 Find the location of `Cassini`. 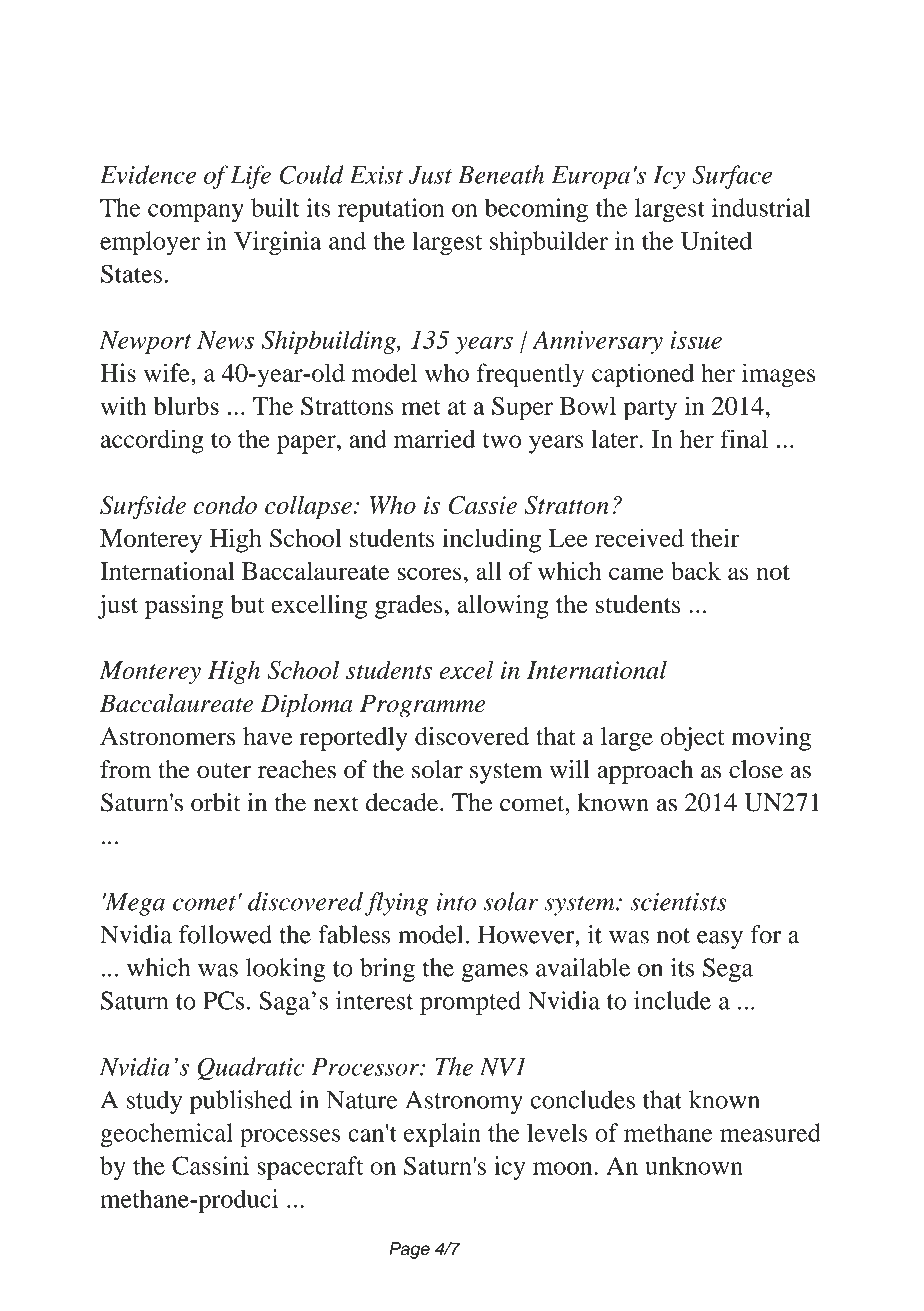

Cassini is located at coordinates (210, 1165).
